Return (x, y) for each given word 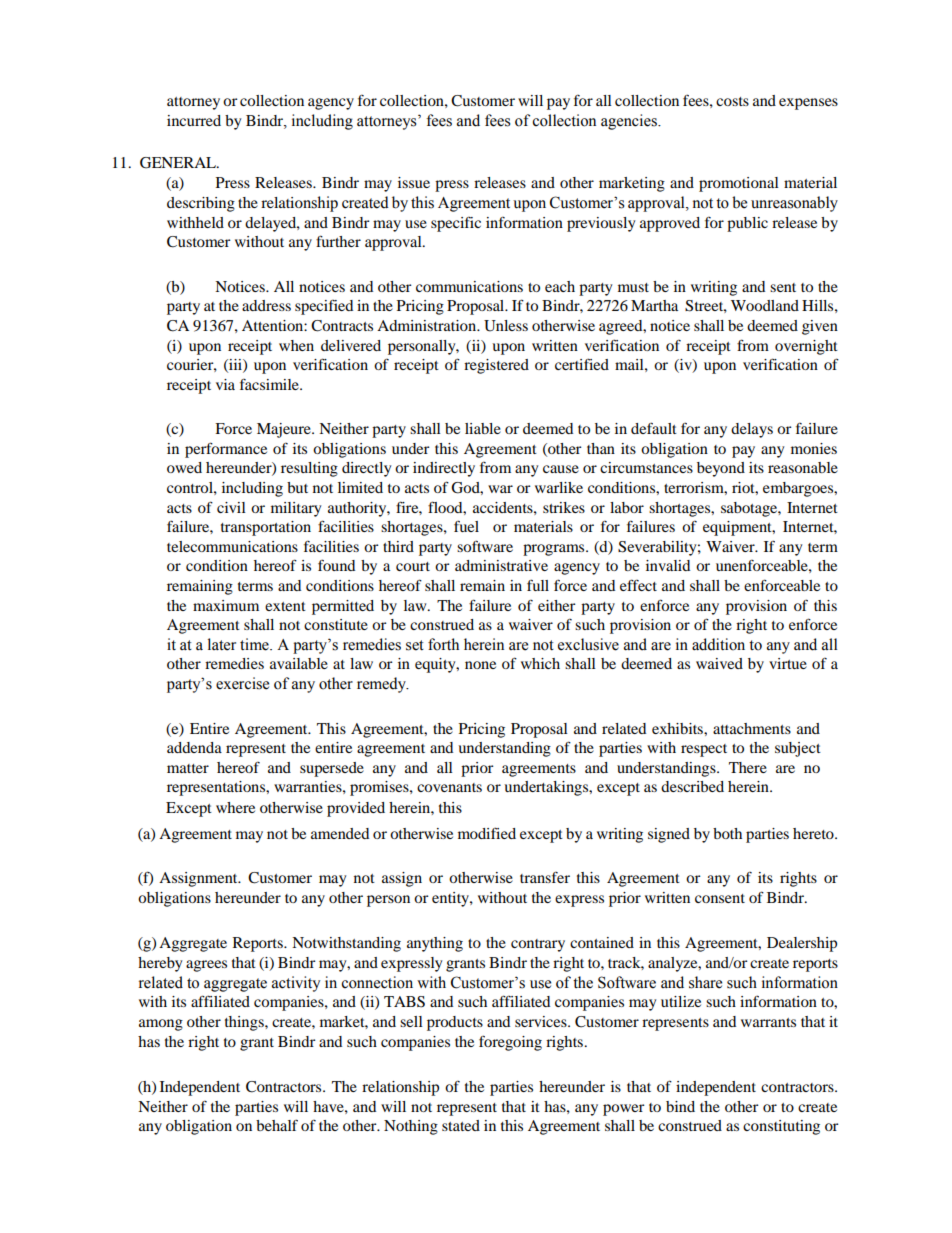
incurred (194, 120)
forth (443, 644)
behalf (277, 1125)
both (727, 833)
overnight (806, 347)
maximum (226, 605)
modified (487, 833)
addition (718, 644)
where (235, 807)
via (225, 384)
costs (732, 101)
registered (496, 366)
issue (414, 182)
